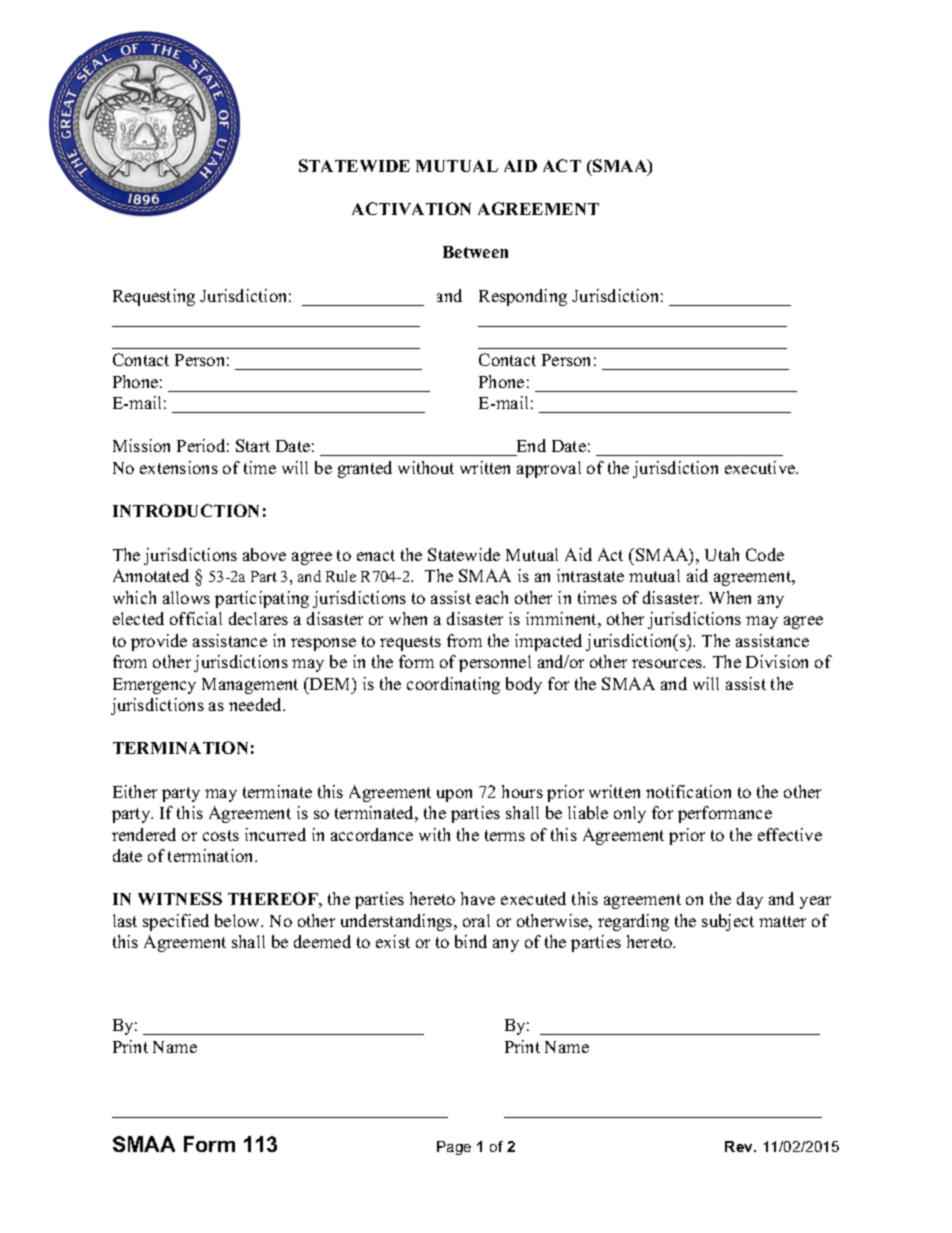 This page has width=952, height=1233. Describe the element at coordinates (250, 686) in the page. I see `Management` at that location.
